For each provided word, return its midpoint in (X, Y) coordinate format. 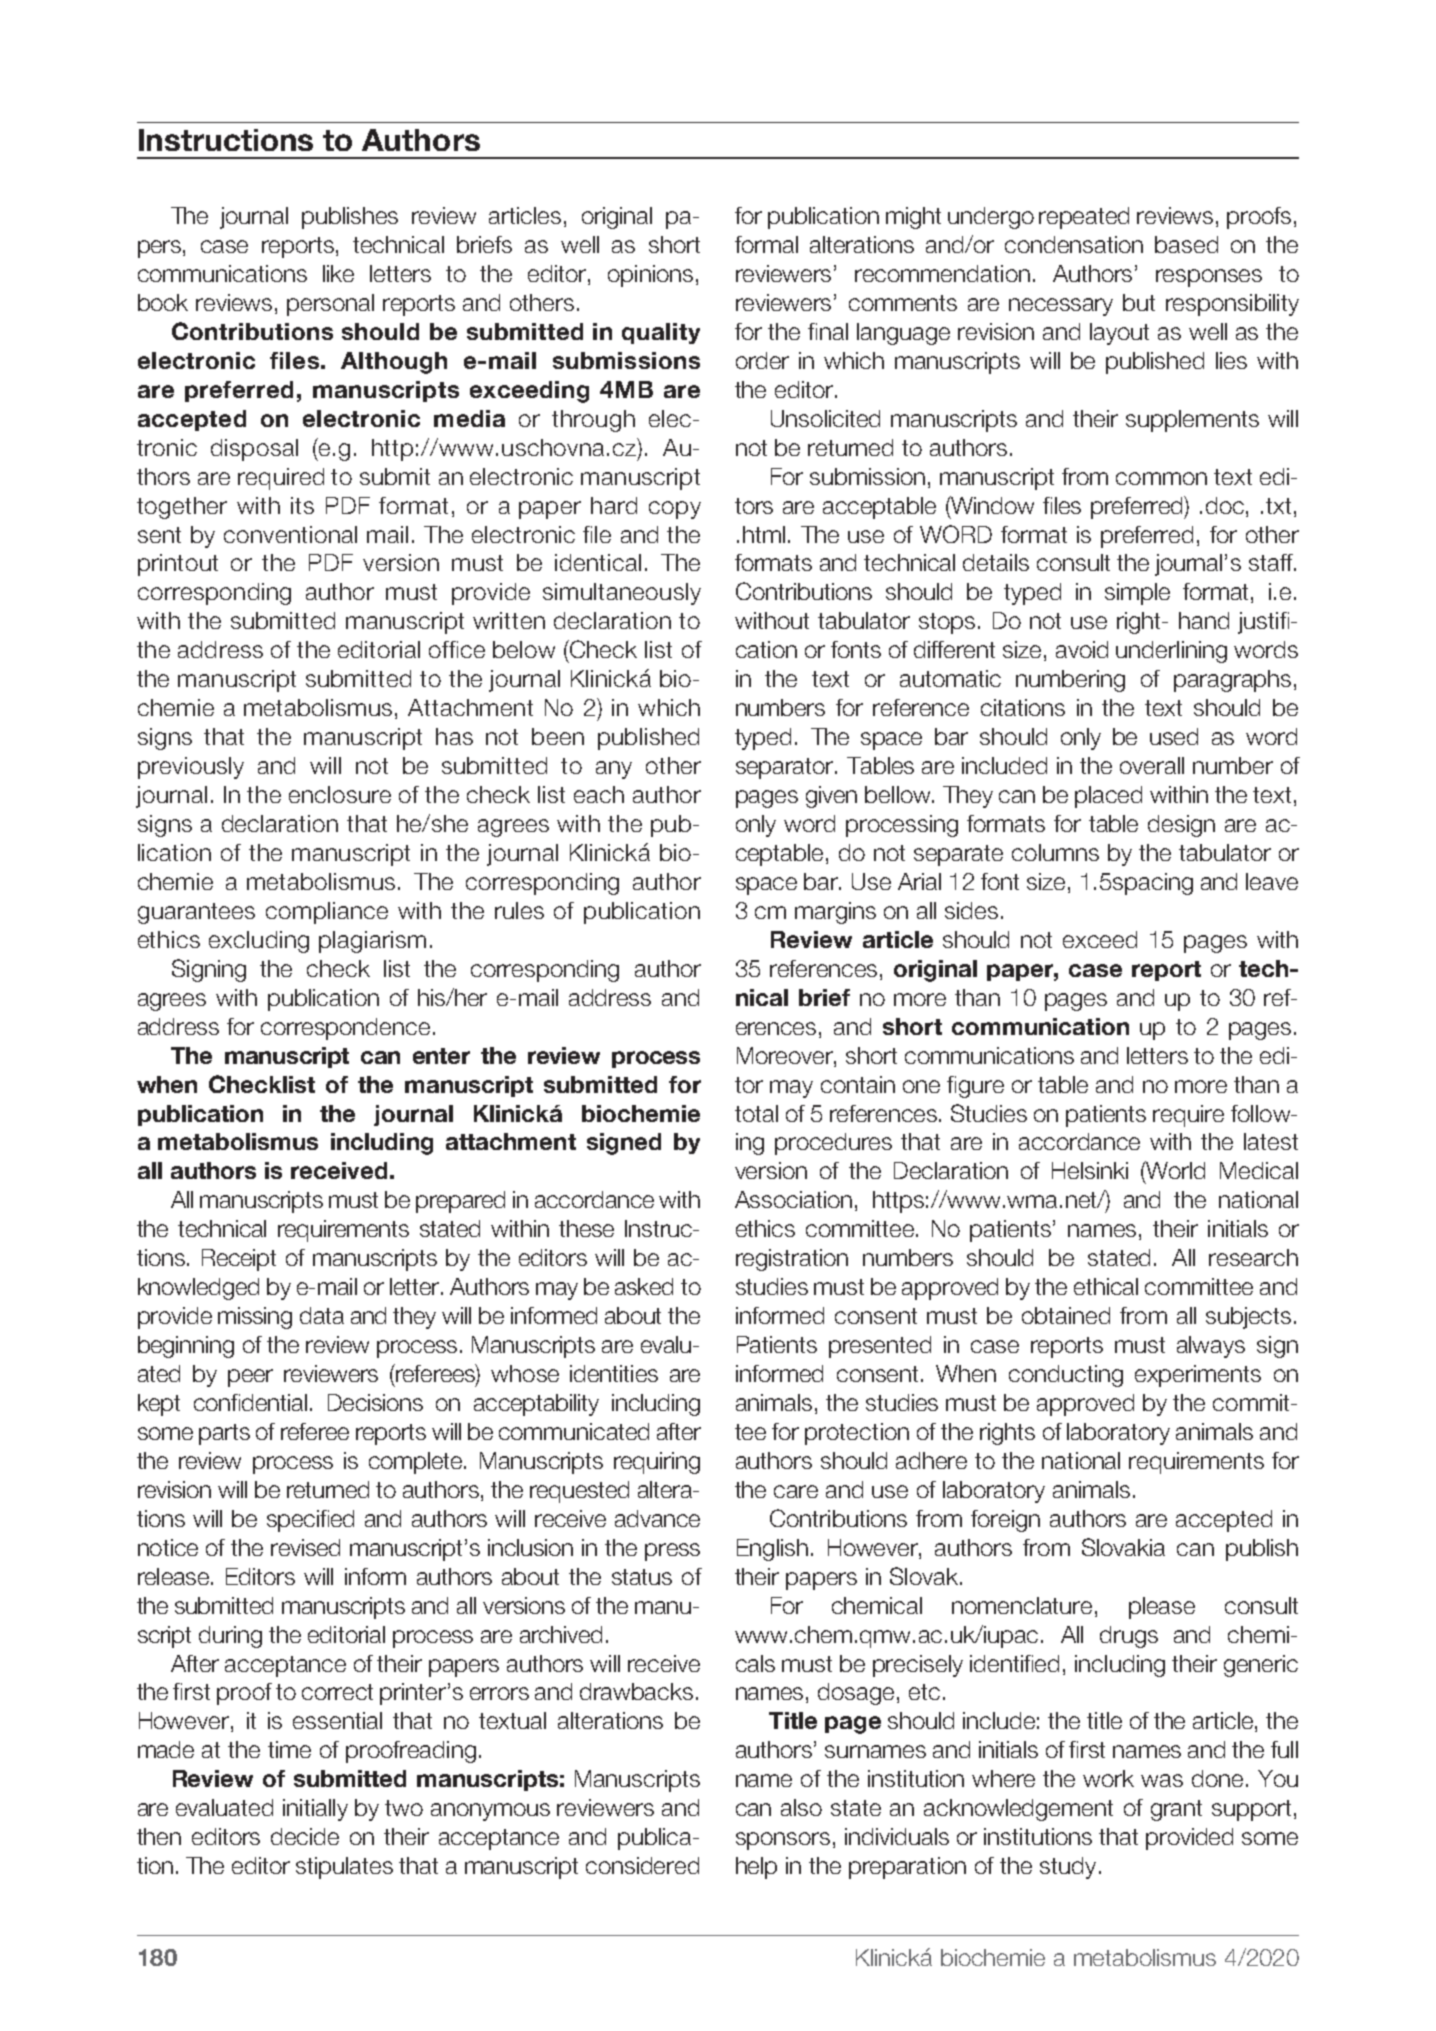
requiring (657, 1463)
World (1174, 1171)
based (1186, 244)
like (338, 273)
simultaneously (622, 594)
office (457, 649)
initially (315, 1810)
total (756, 1113)
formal (766, 244)
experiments (1198, 1376)
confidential (250, 1402)
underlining (1171, 652)
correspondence (345, 1029)
